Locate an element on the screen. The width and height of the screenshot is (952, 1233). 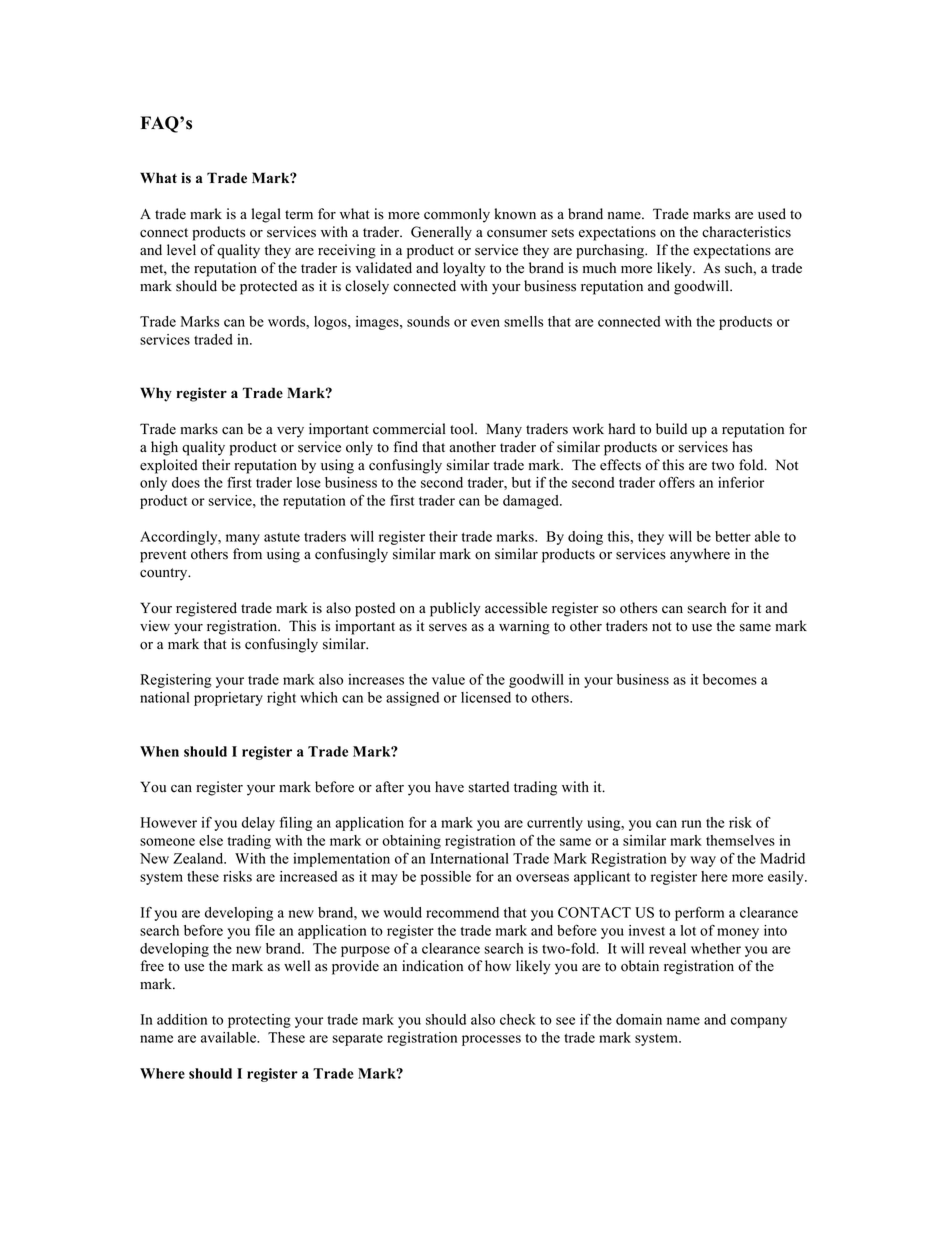
processes is located at coordinates (491, 1040).
